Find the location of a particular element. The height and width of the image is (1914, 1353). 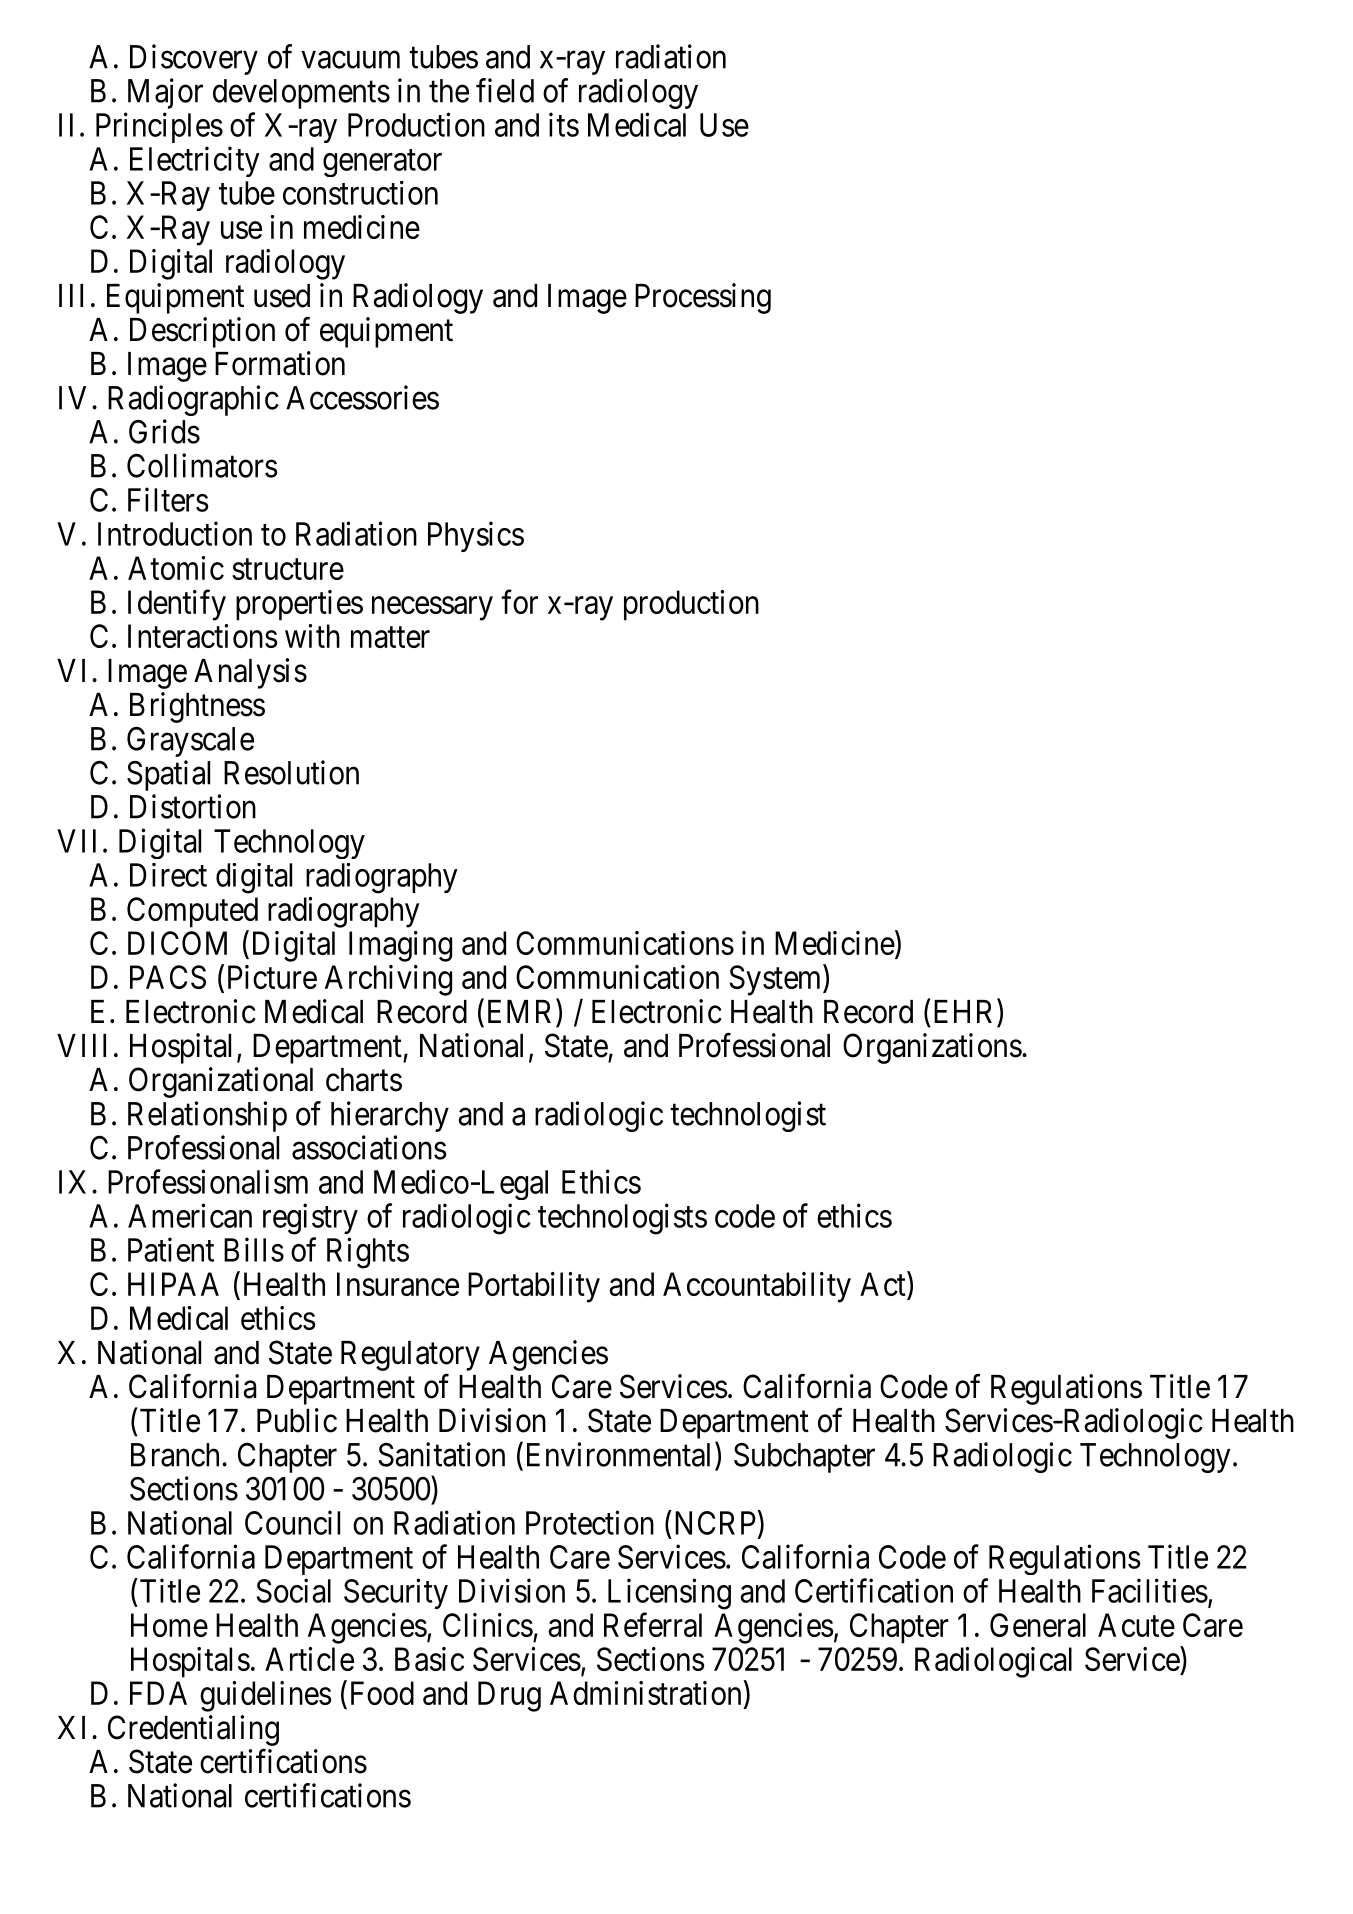

Processing is located at coordinates (703, 298).
